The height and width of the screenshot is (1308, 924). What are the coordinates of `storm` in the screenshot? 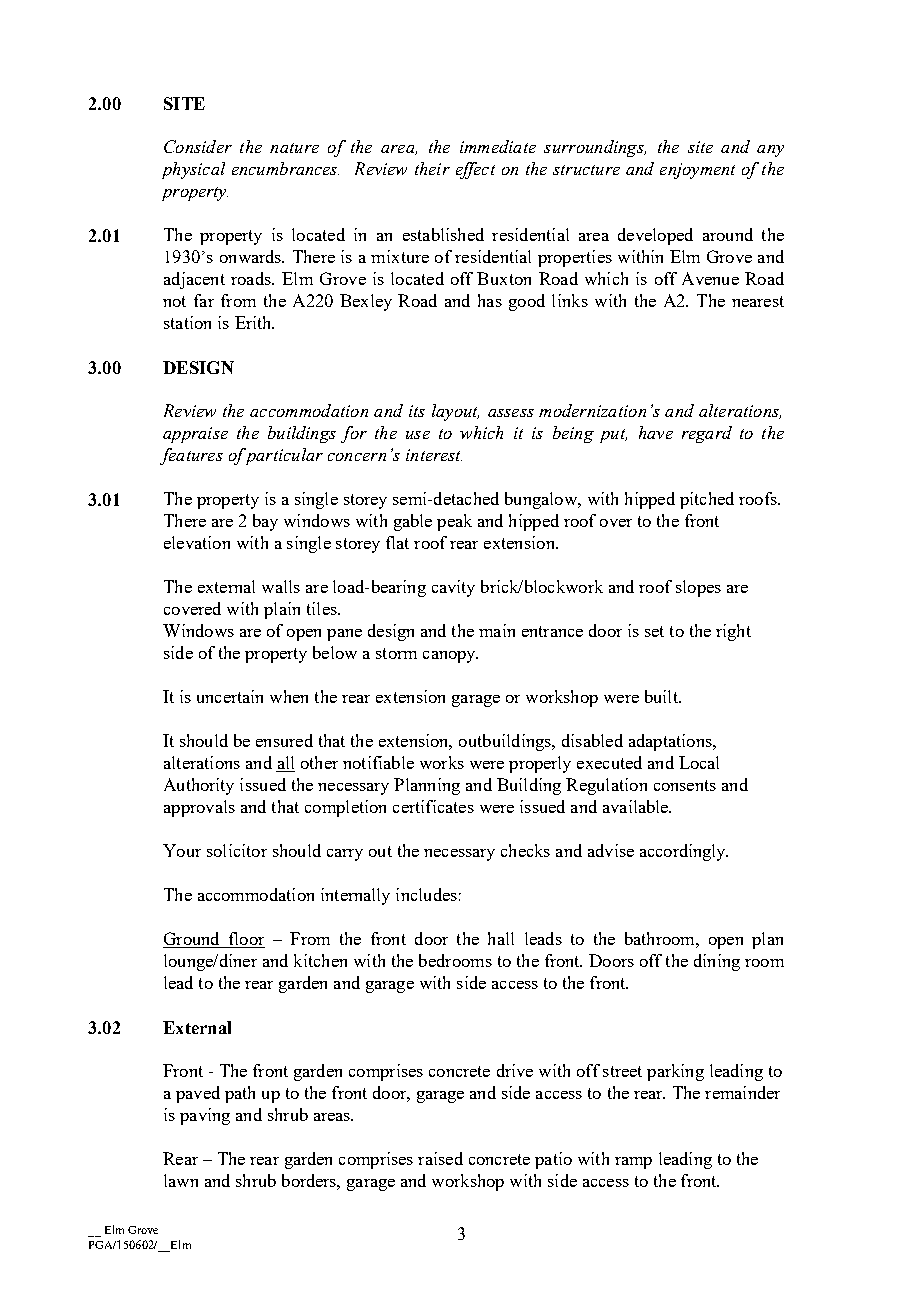 It's located at (396, 653).
